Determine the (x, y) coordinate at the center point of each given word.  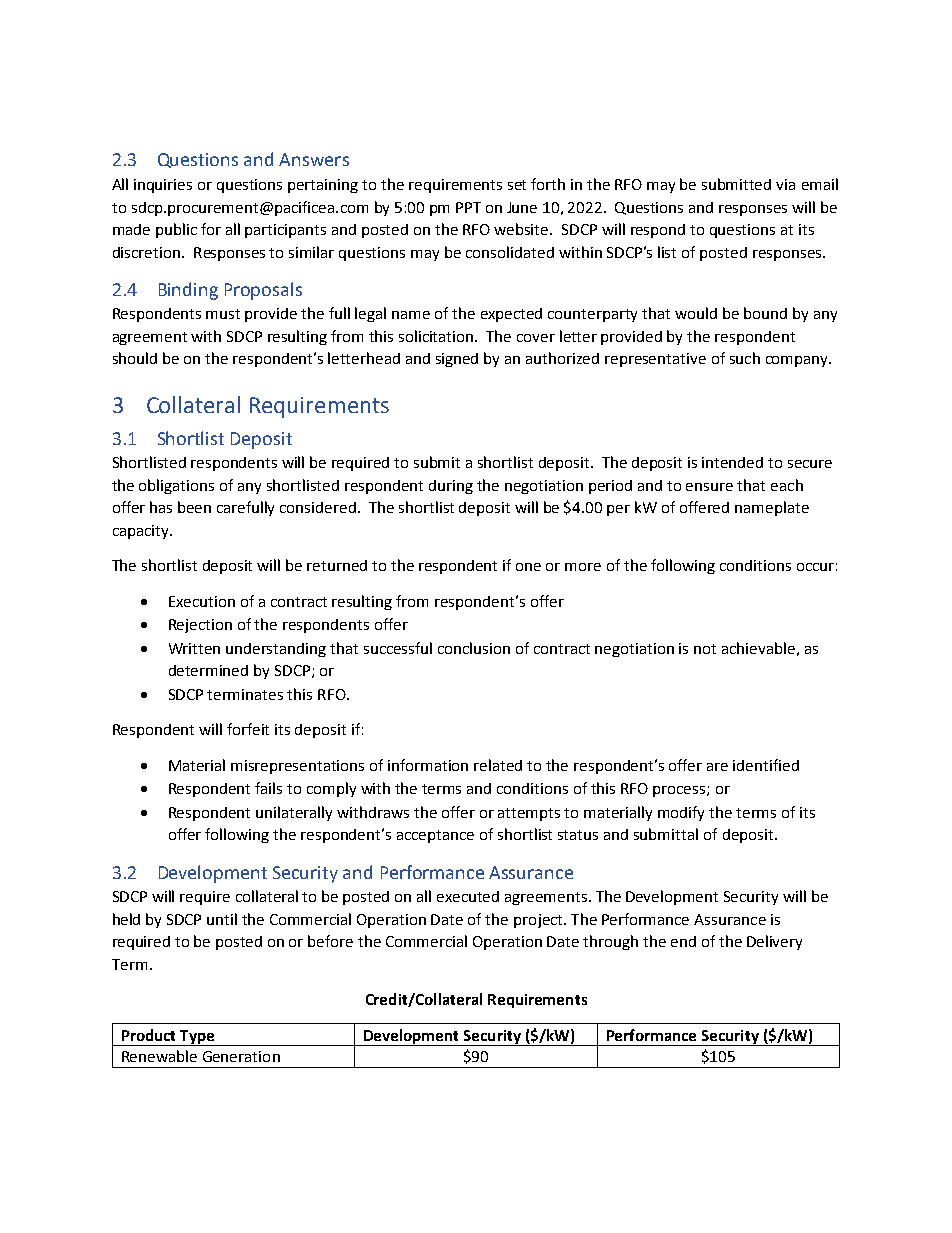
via (785, 184)
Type (197, 1038)
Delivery (774, 942)
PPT (468, 207)
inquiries (163, 186)
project (539, 921)
